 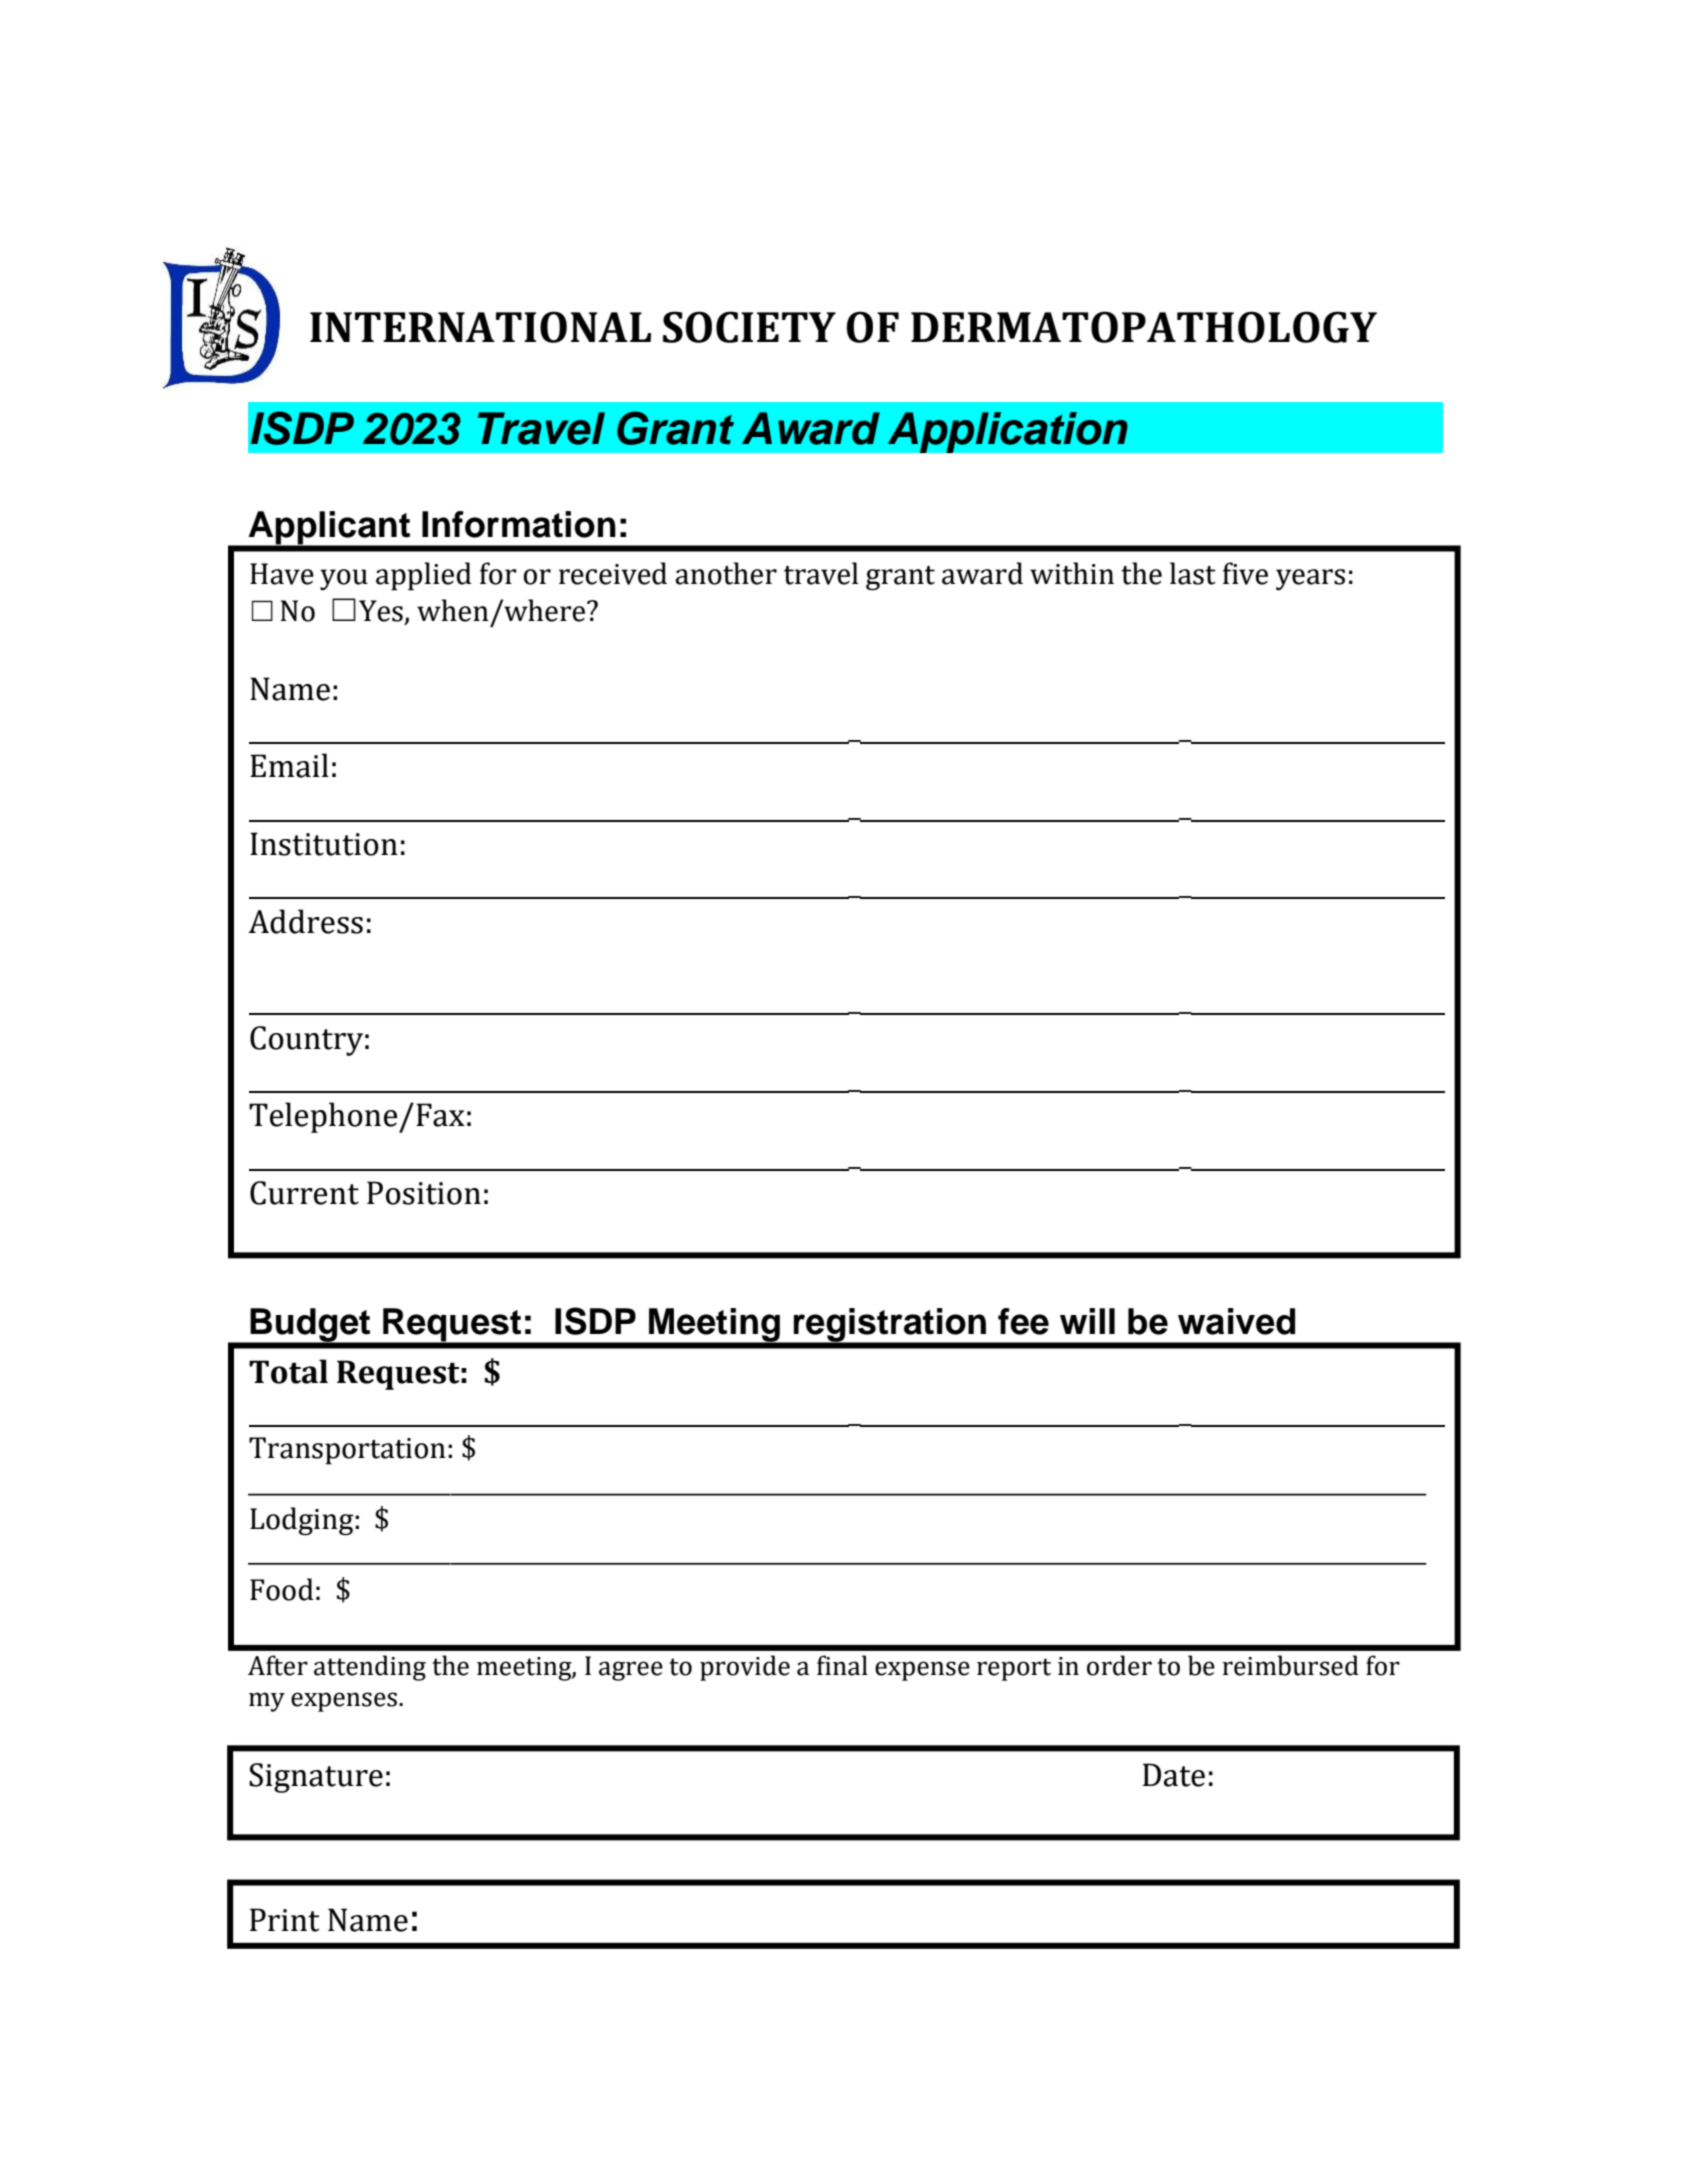 I want to click on Print, so click(x=285, y=1920).
